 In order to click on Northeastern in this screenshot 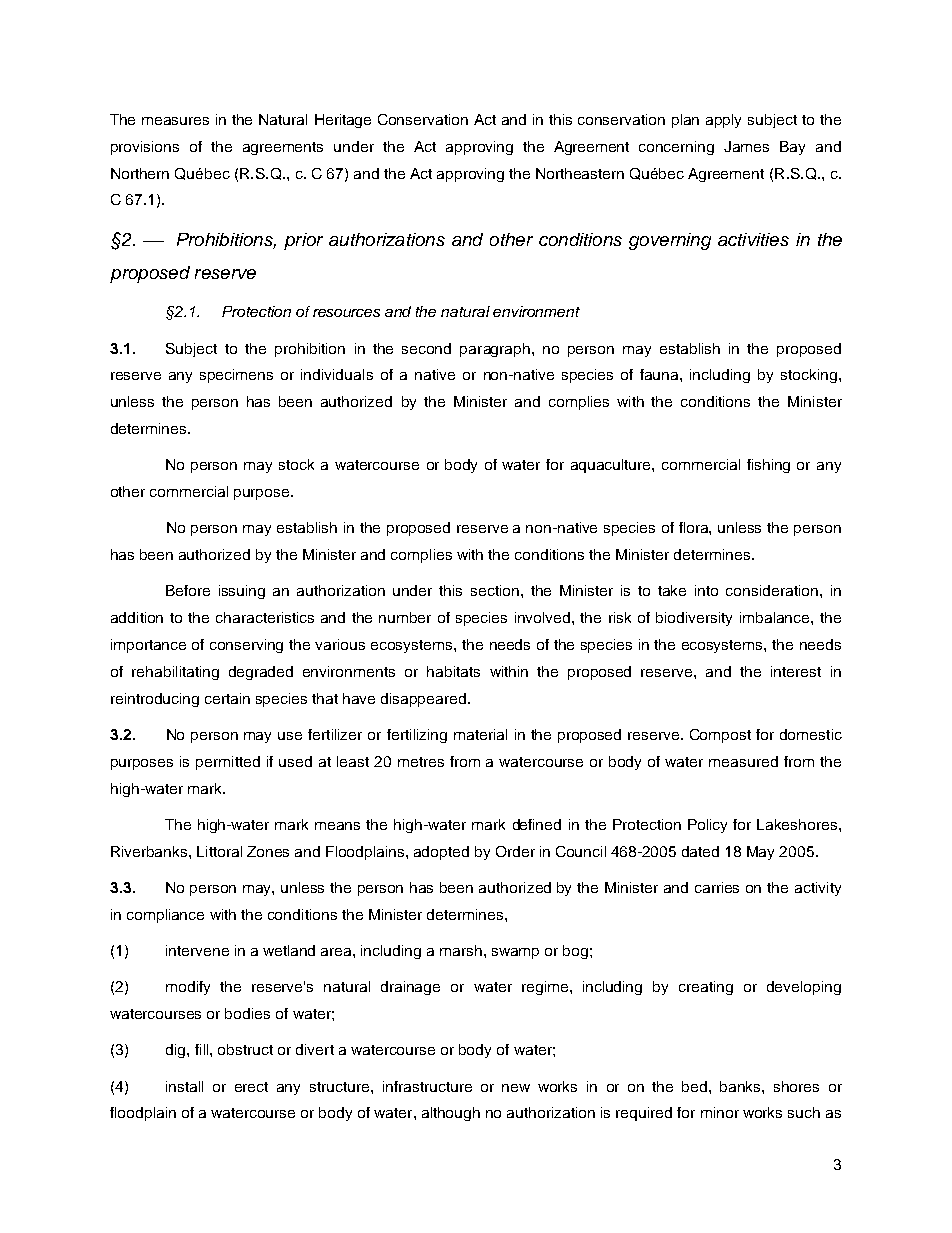, I will do `click(580, 173)`.
